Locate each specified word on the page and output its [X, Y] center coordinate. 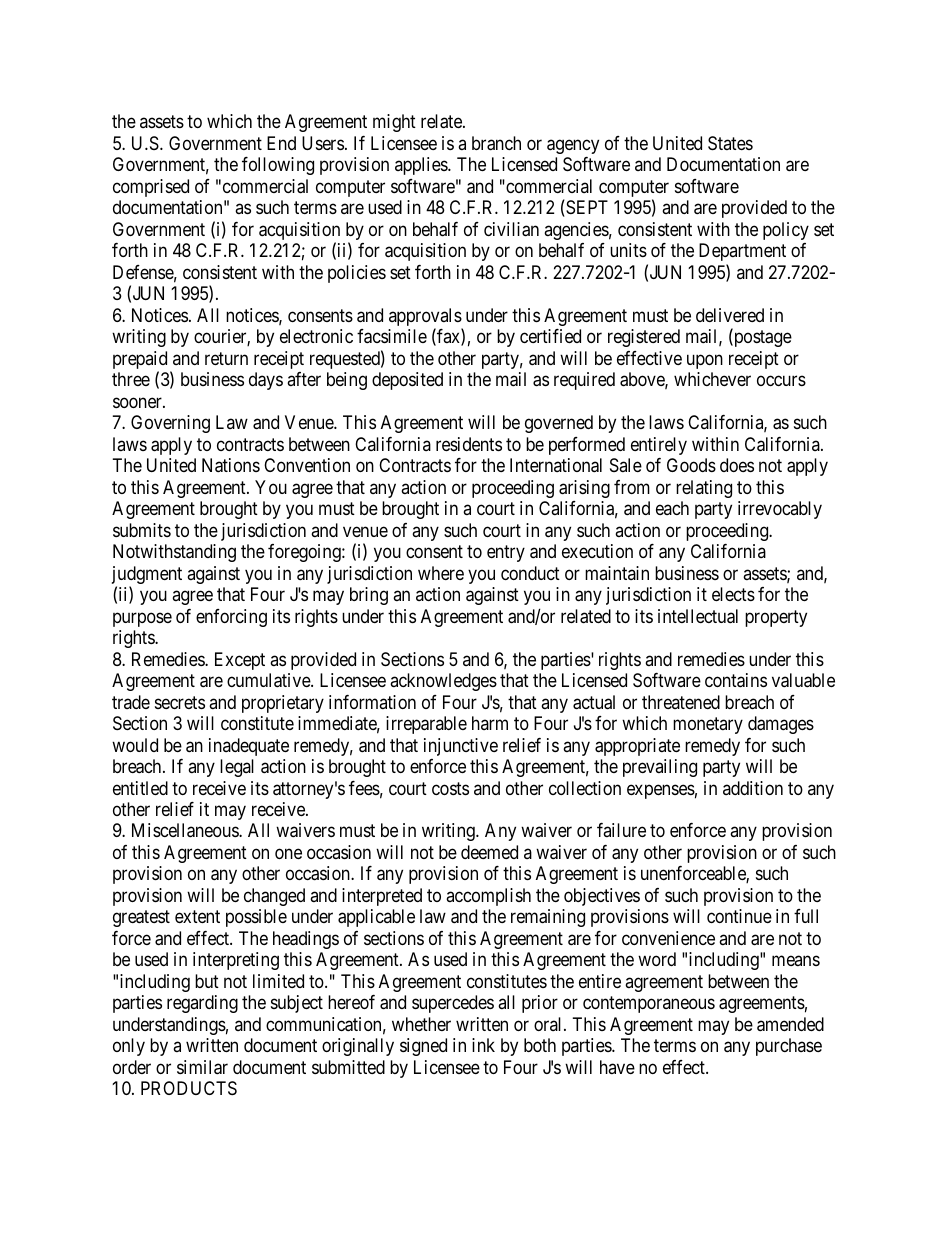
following [278, 166]
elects [733, 594]
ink [483, 1045]
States [730, 143]
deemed [489, 852]
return [226, 358]
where [441, 573]
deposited [407, 381]
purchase [789, 1047]
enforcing [231, 618]
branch [496, 143]
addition [753, 788]
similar [202, 1067]
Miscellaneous [186, 830]
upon [705, 361]
